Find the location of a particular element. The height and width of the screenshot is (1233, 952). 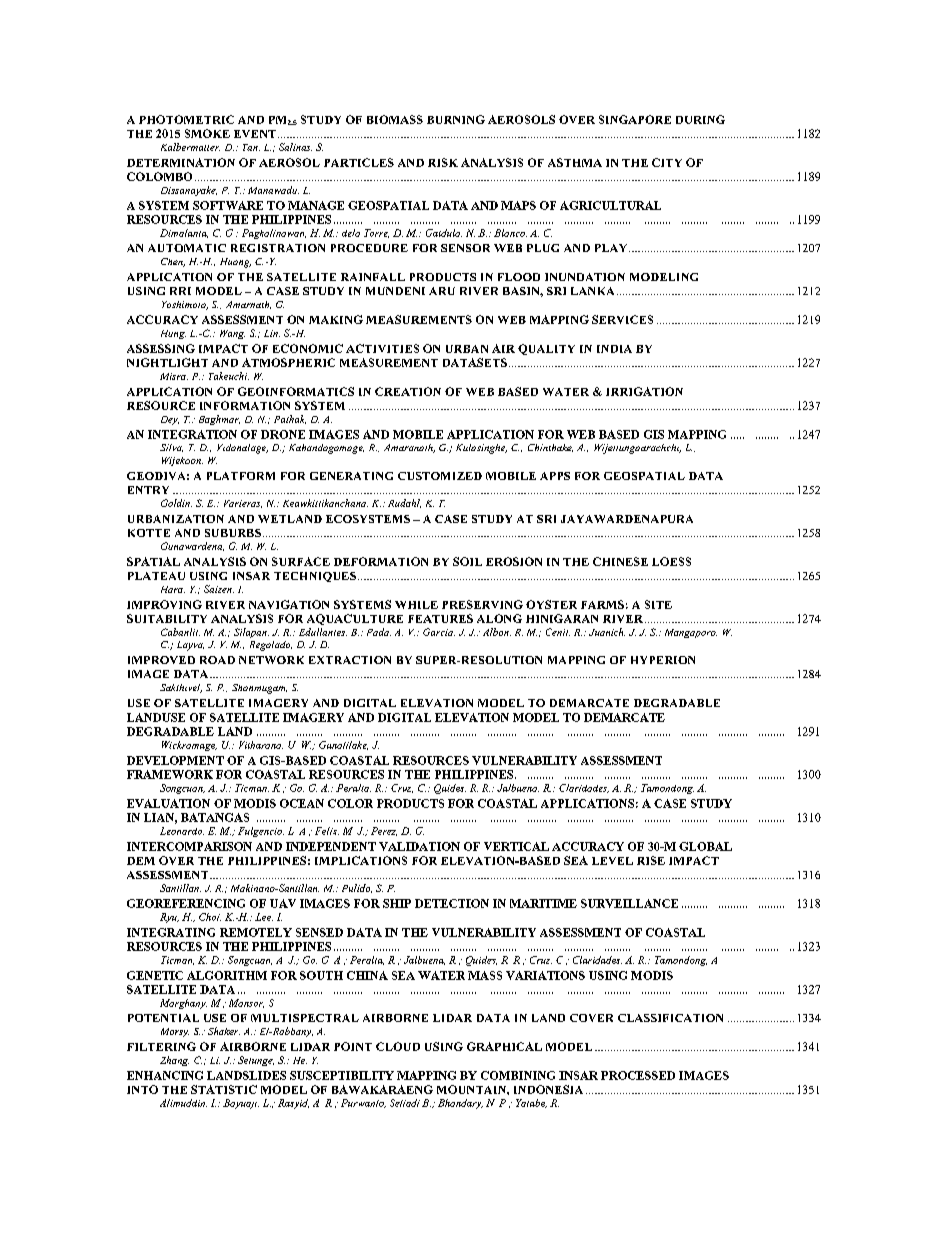

CLOUD is located at coordinates (398, 1046).
